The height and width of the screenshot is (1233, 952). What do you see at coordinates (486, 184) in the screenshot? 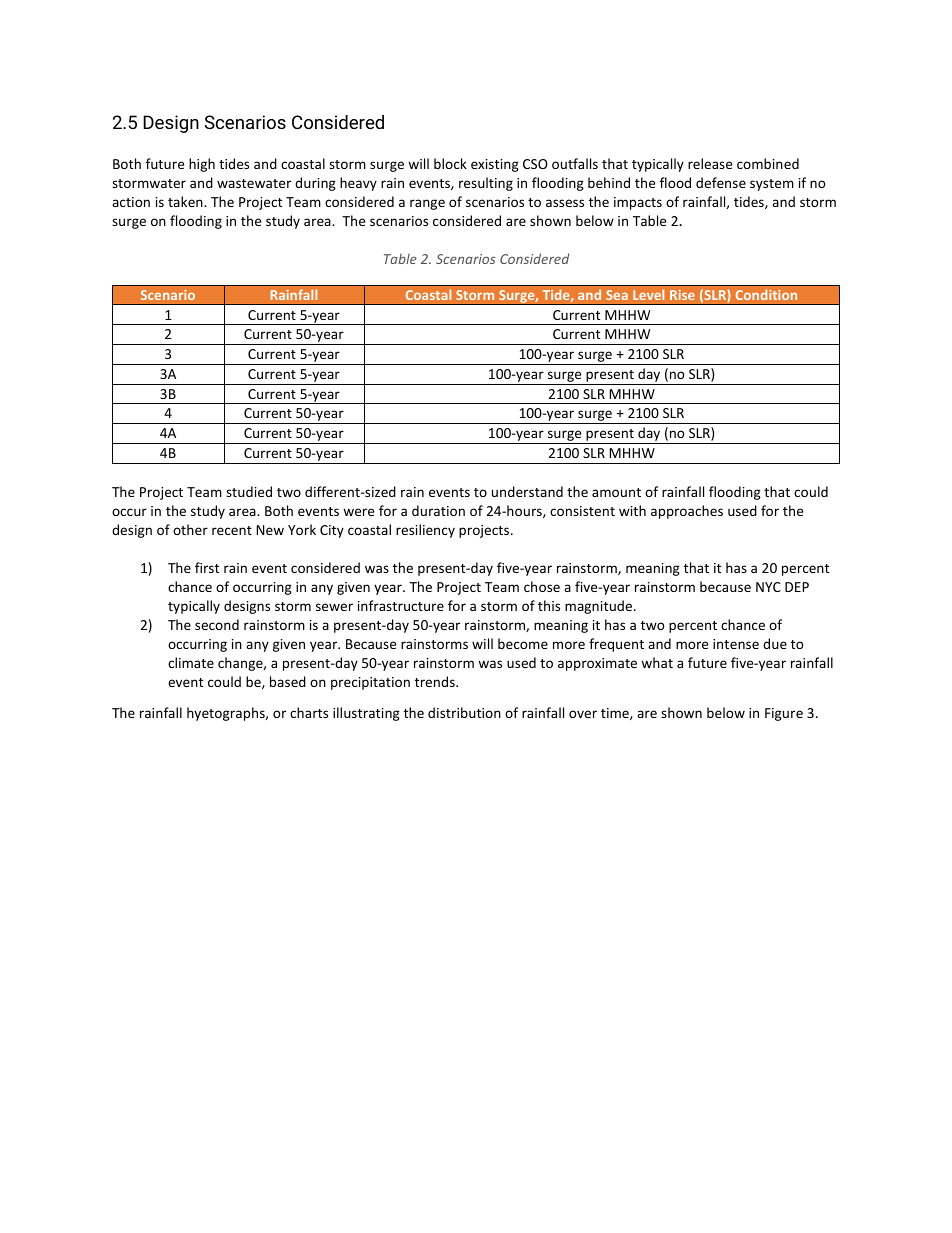
I see `resulting` at bounding box center [486, 184].
